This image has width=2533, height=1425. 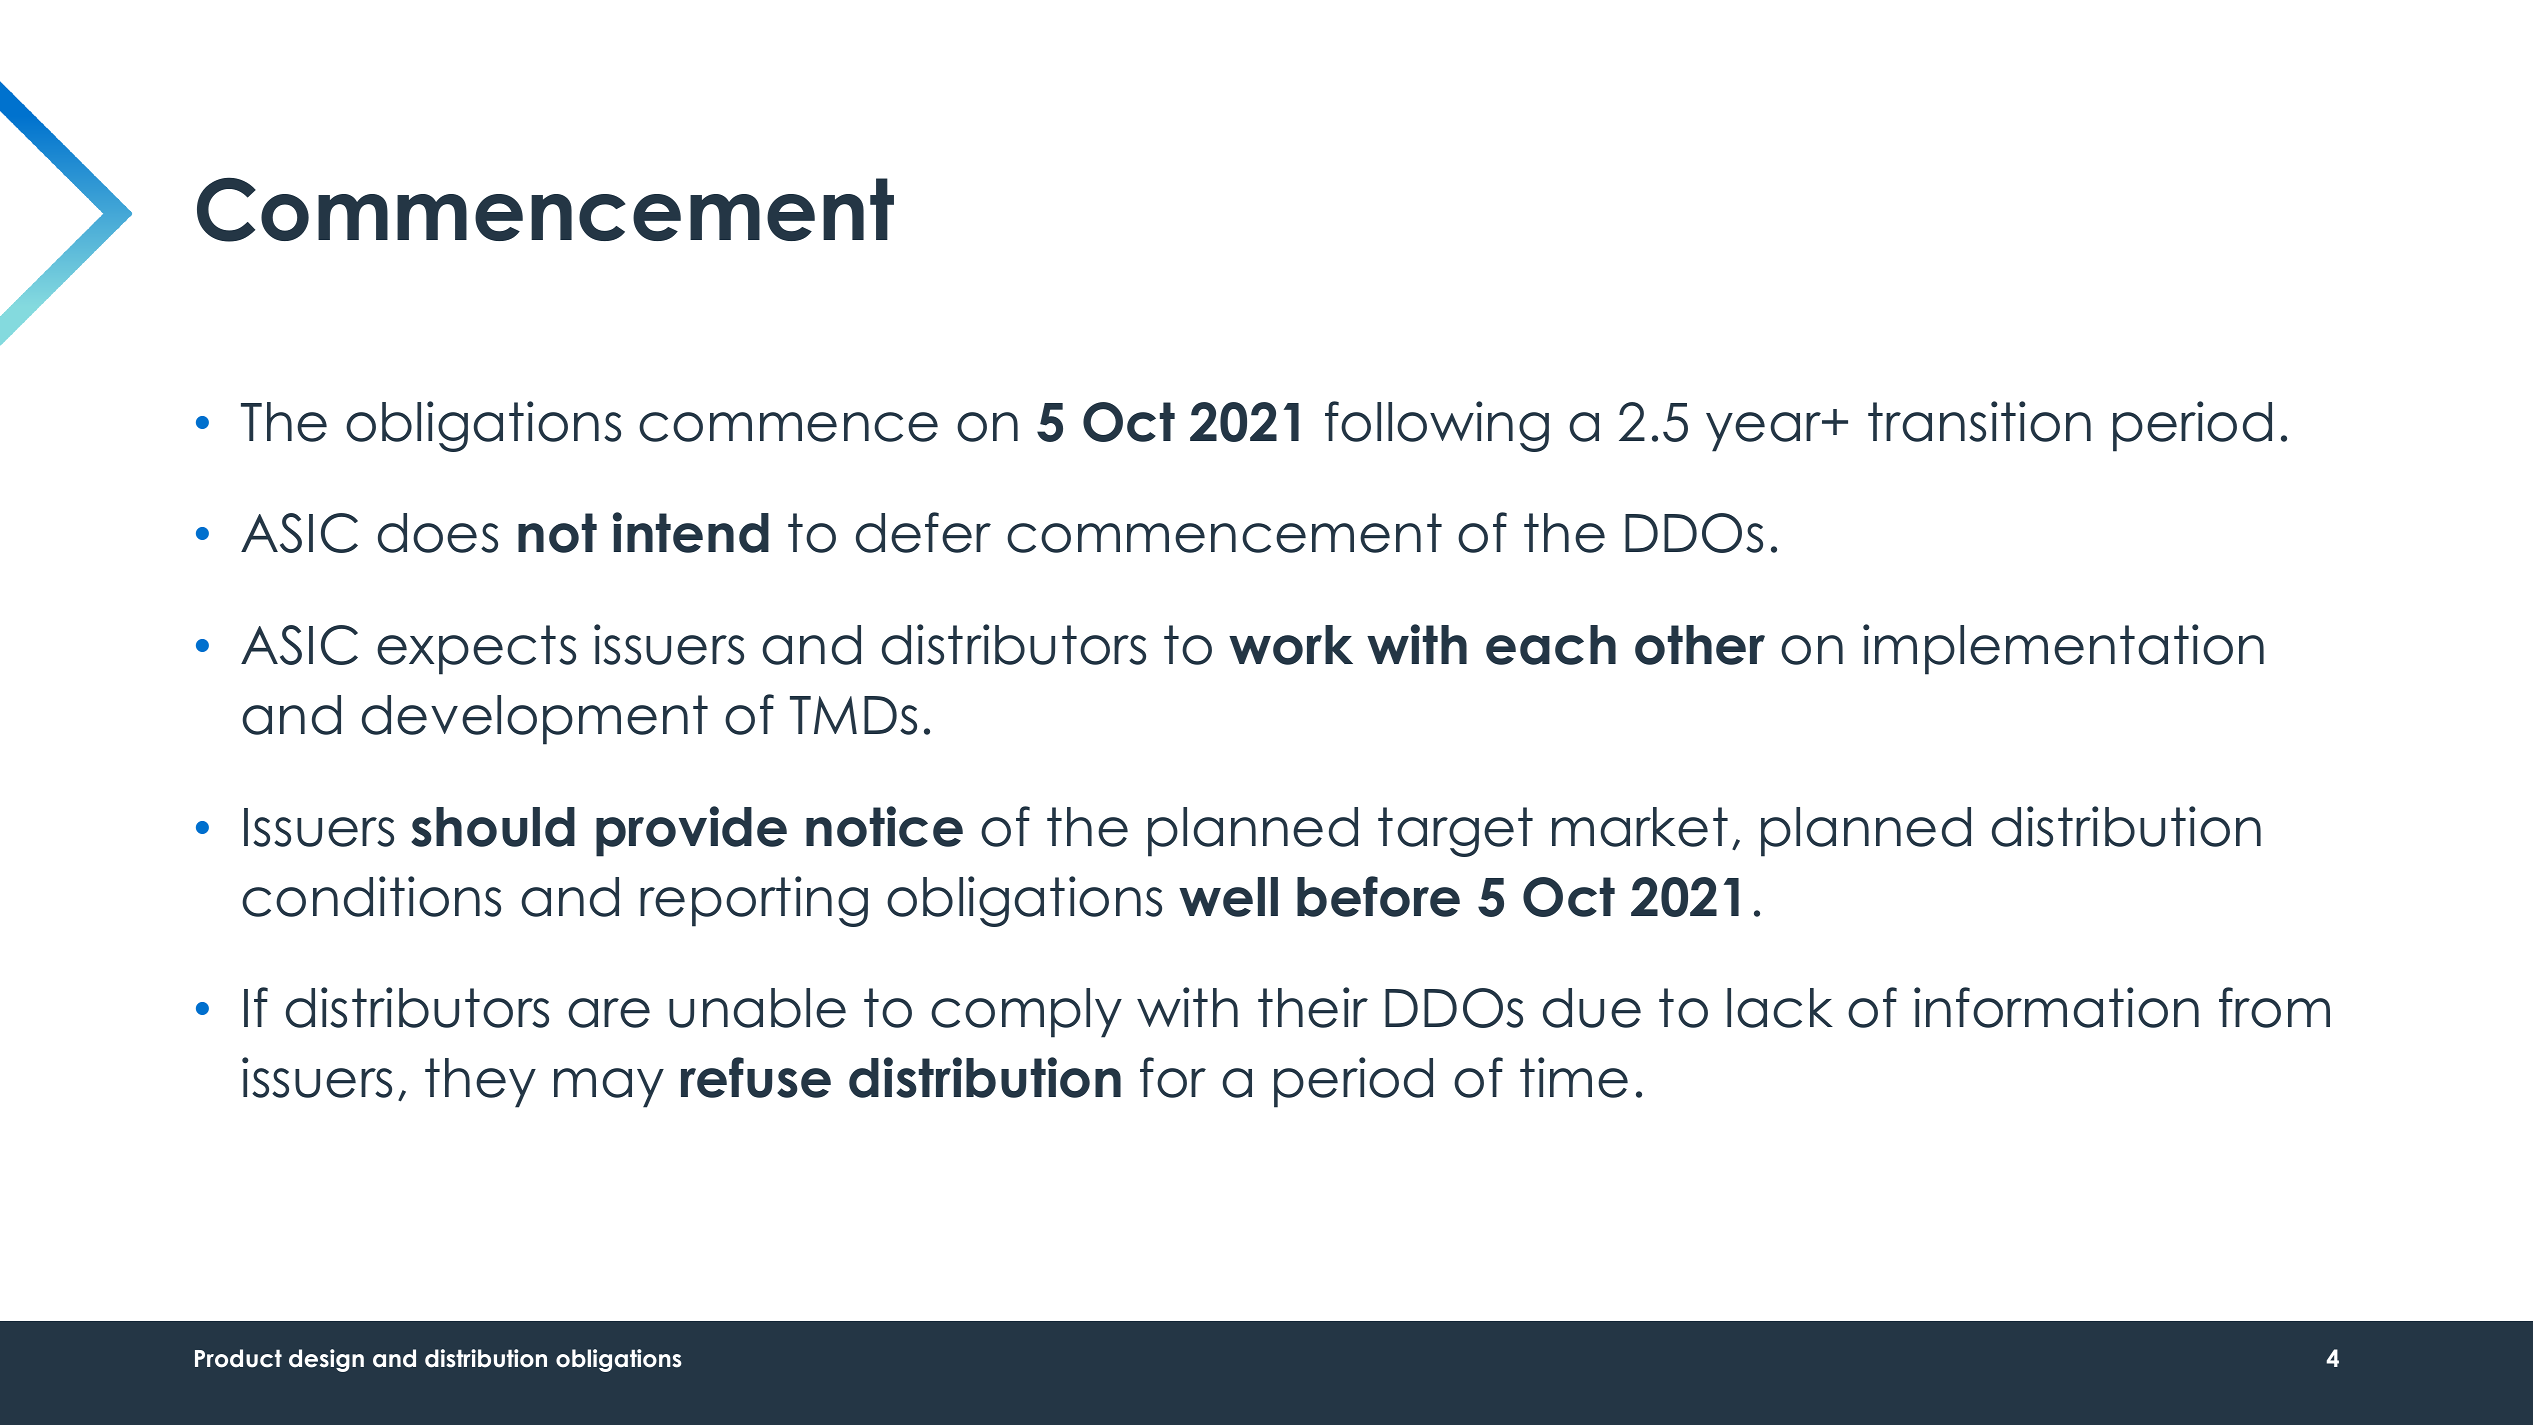 I want to click on does, so click(x=438, y=533).
